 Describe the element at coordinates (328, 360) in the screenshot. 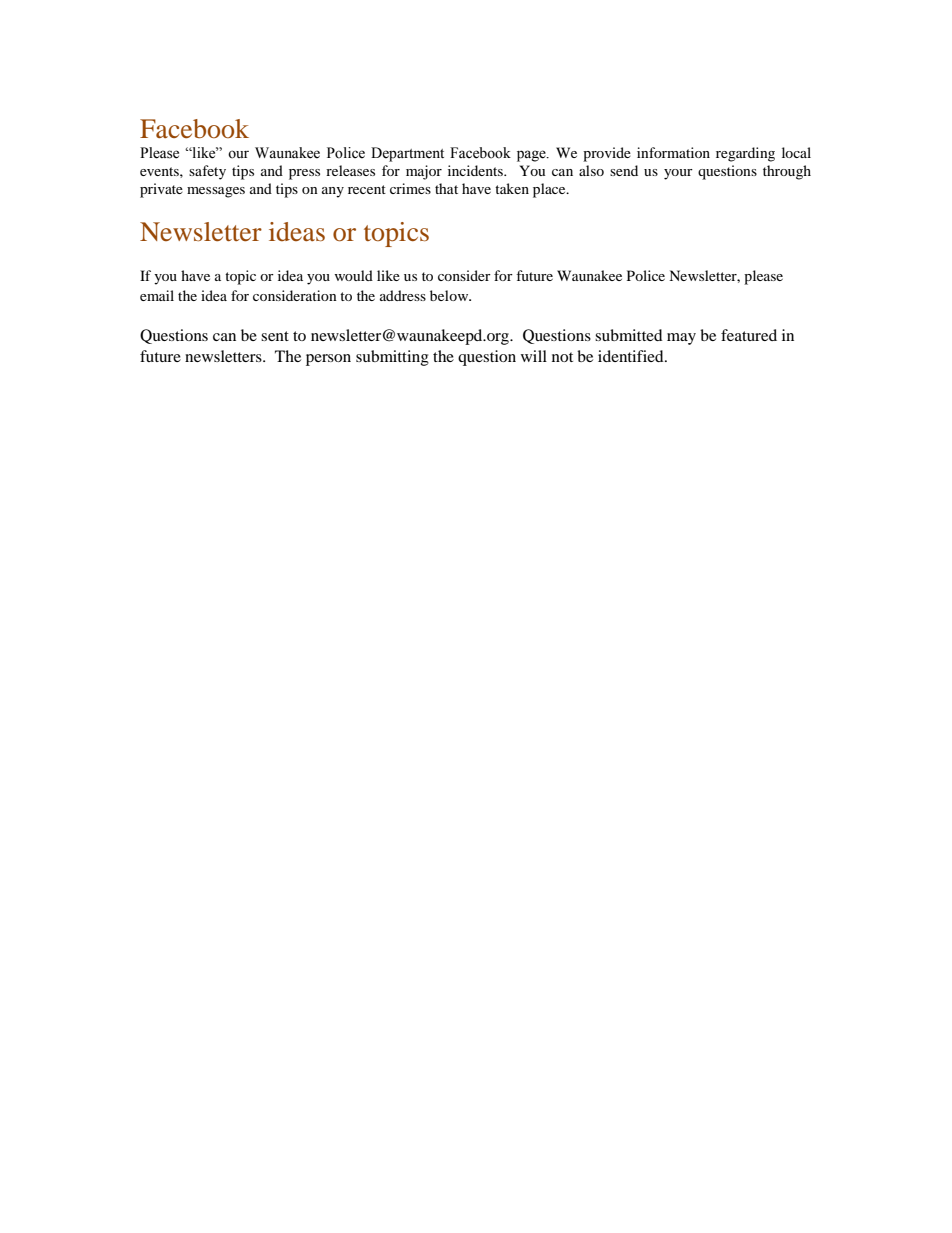

I see `person` at that location.
